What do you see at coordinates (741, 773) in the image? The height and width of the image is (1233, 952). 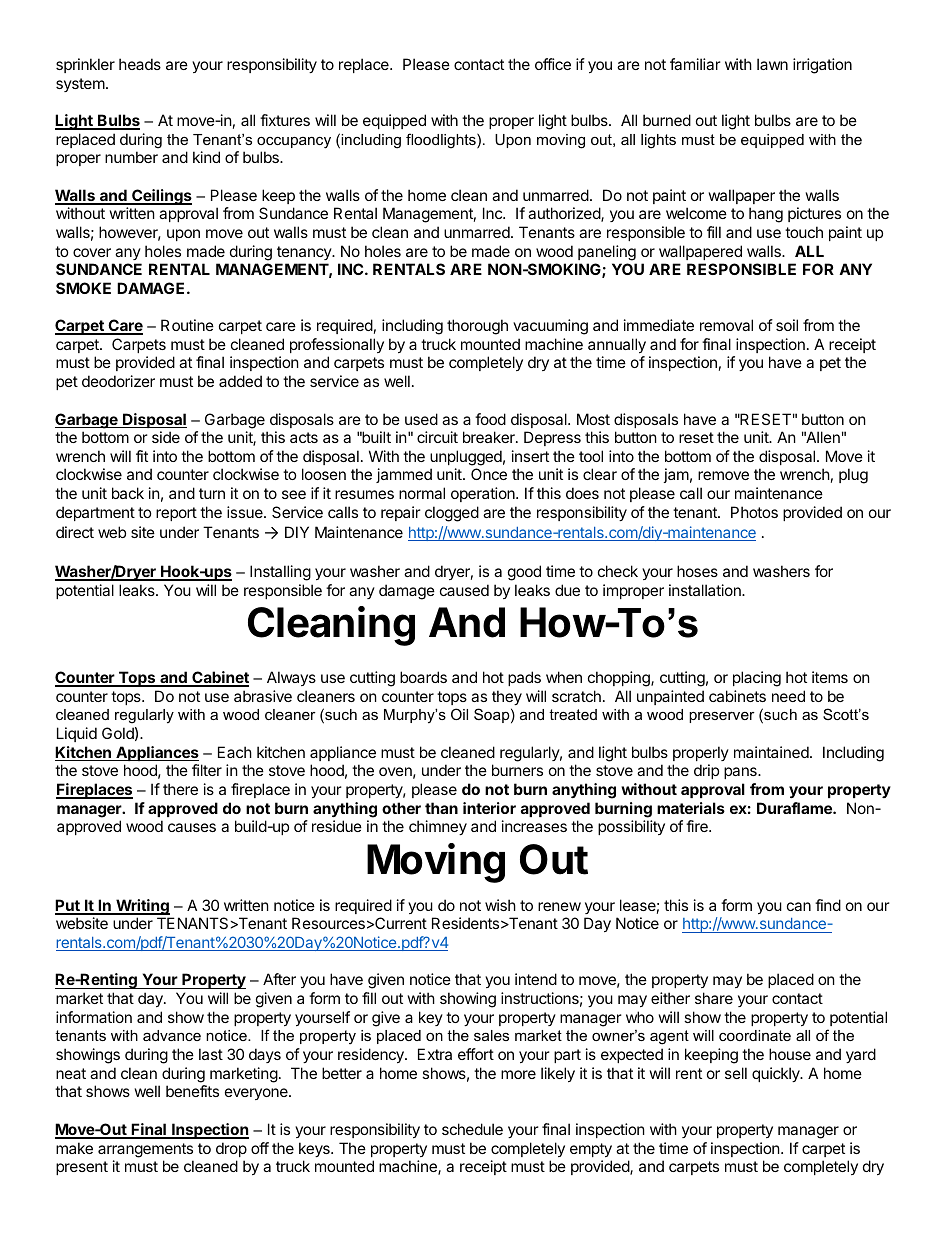 I see `pans` at bounding box center [741, 773].
